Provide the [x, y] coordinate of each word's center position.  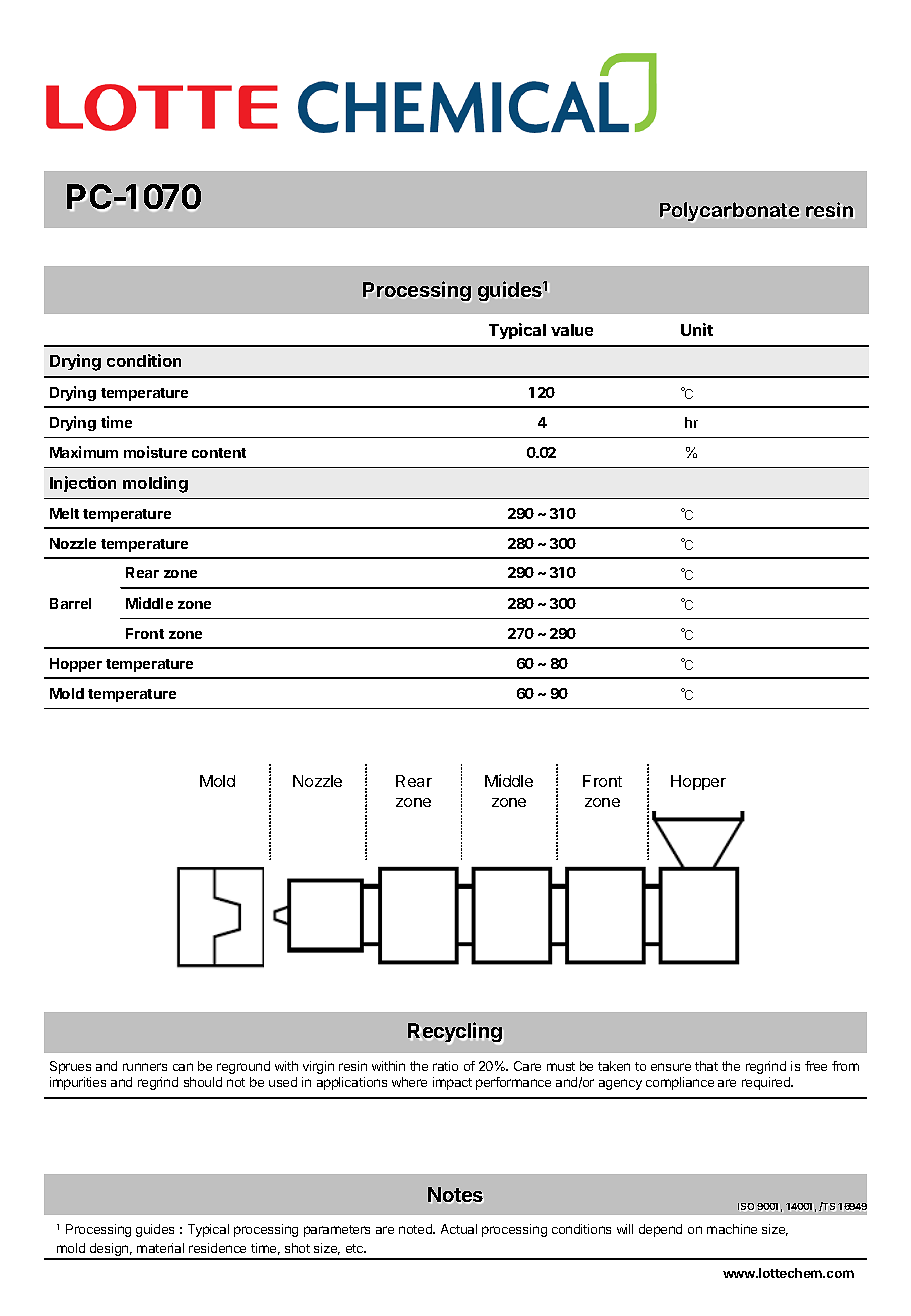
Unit [697, 329]
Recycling [455, 1033]
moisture [155, 452]
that [706, 1066]
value [572, 330]
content [219, 453]
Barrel [70, 603]
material [160, 1248]
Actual [459, 1229]
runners [145, 1067]
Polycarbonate [730, 212]
